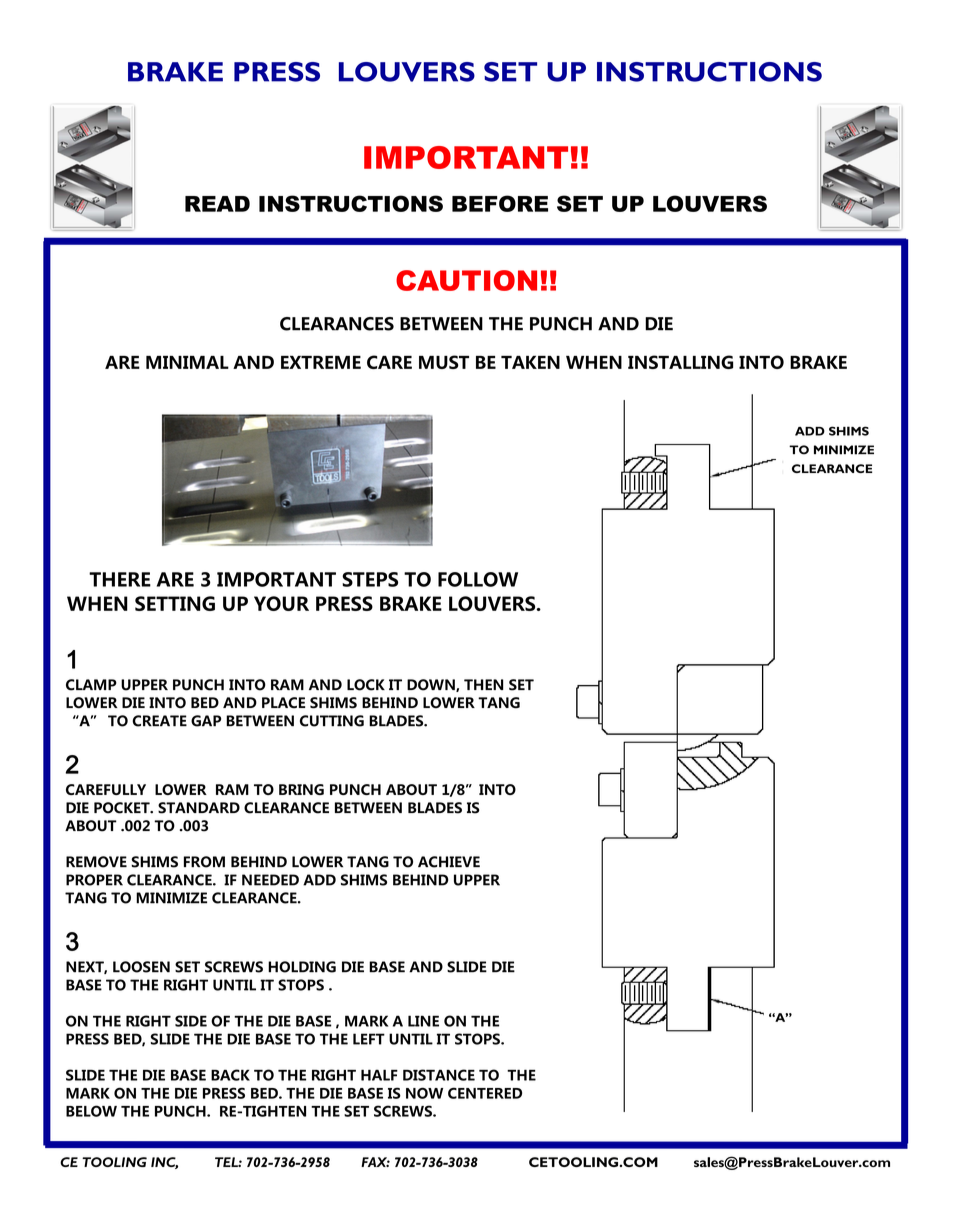  I want to click on THERE, so click(120, 579).
